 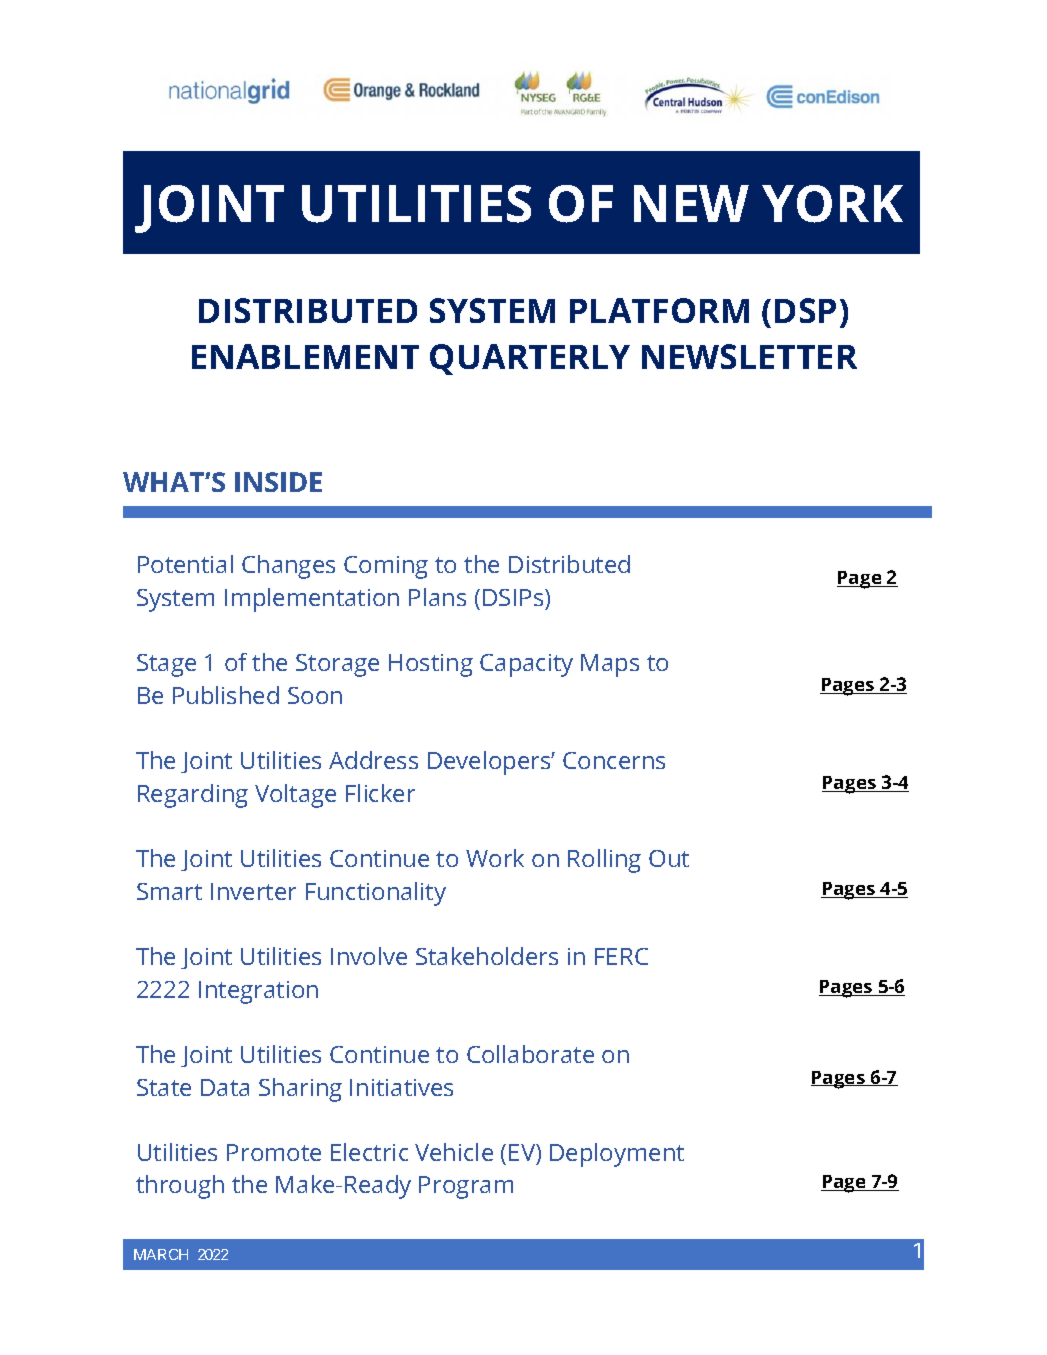 I want to click on Maps, so click(x=610, y=665).
